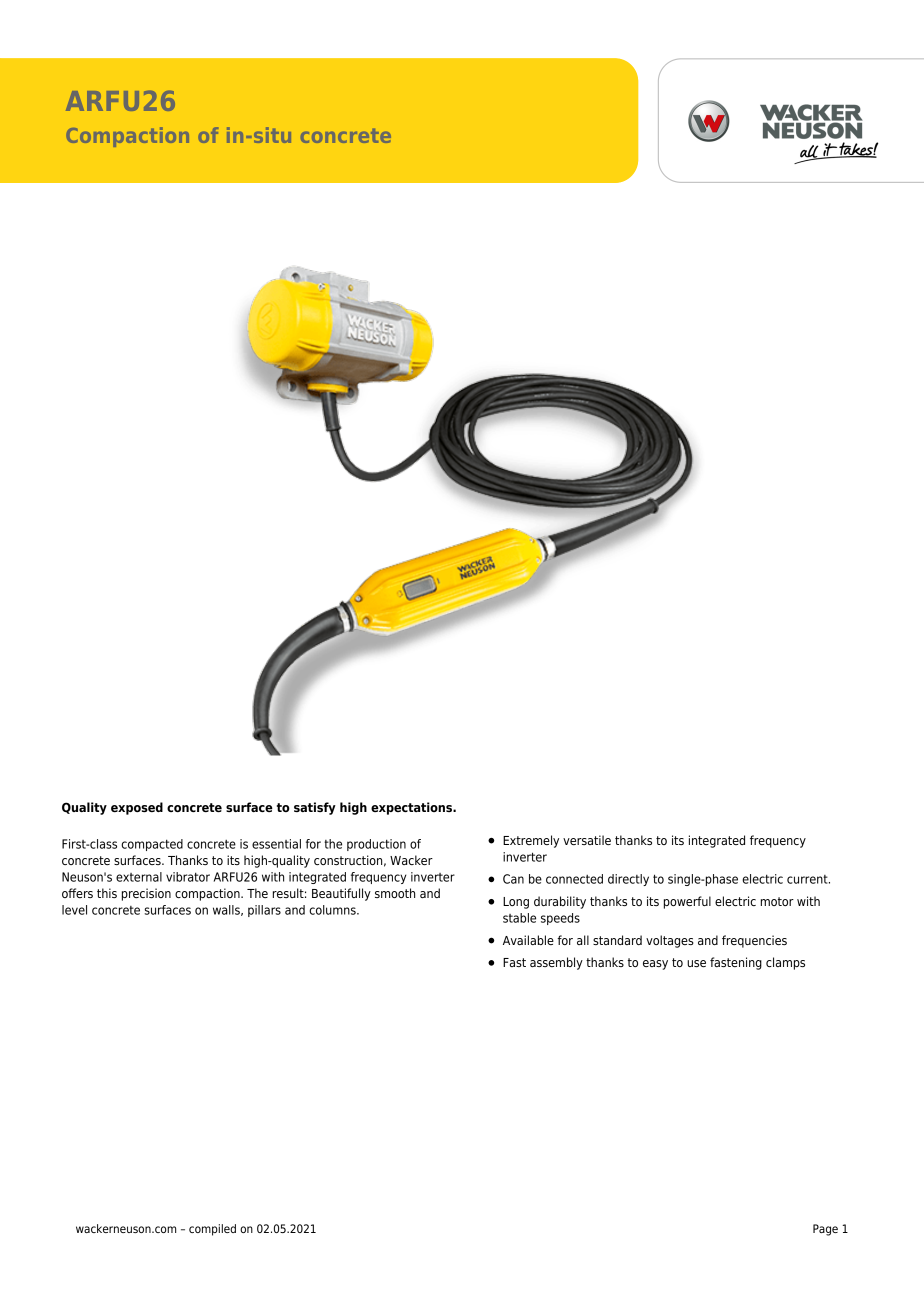  What do you see at coordinates (528, 940) in the image?
I see `Available` at bounding box center [528, 940].
